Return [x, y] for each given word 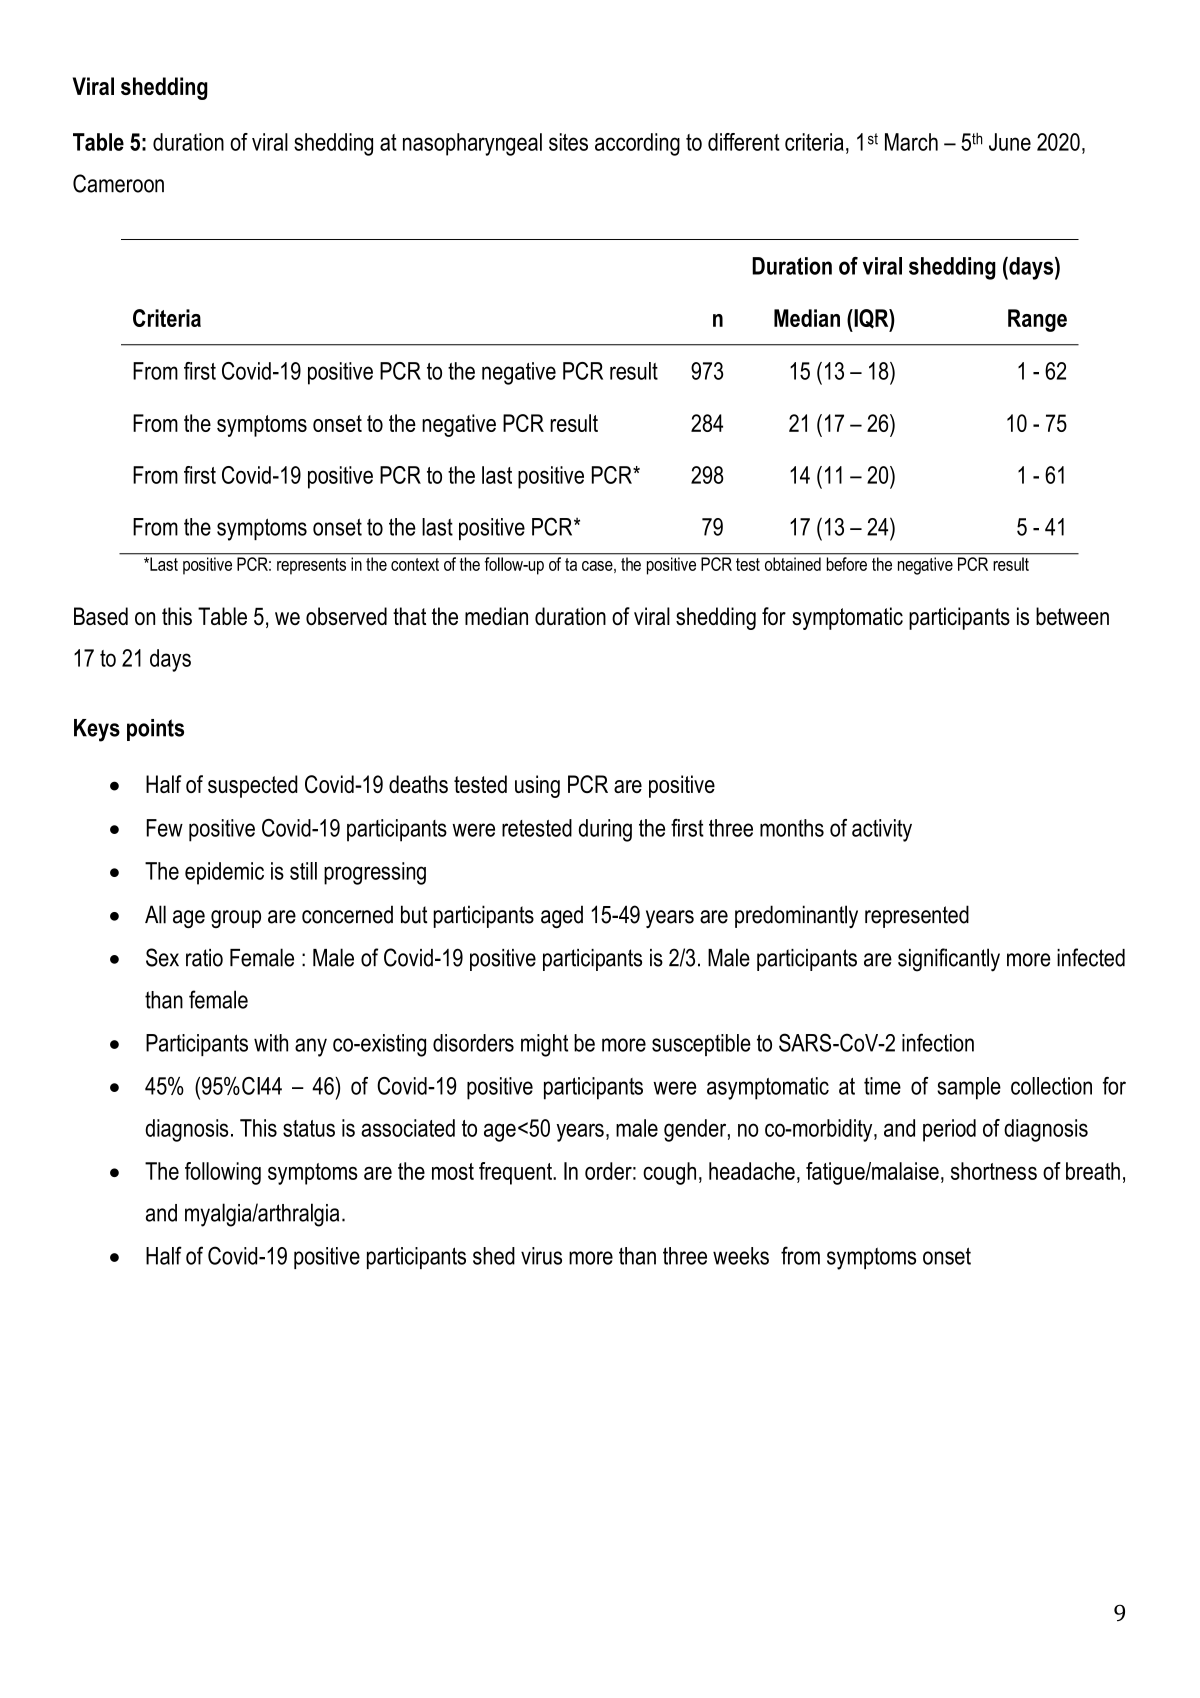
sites [568, 142]
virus [541, 1256]
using [537, 786]
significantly [949, 960]
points [155, 730]
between [1072, 616]
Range [1037, 320]
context [415, 564]
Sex [162, 957]
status [309, 1128]
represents [311, 566]
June [1010, 142]
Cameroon [118, 183]
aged [562, 916]
